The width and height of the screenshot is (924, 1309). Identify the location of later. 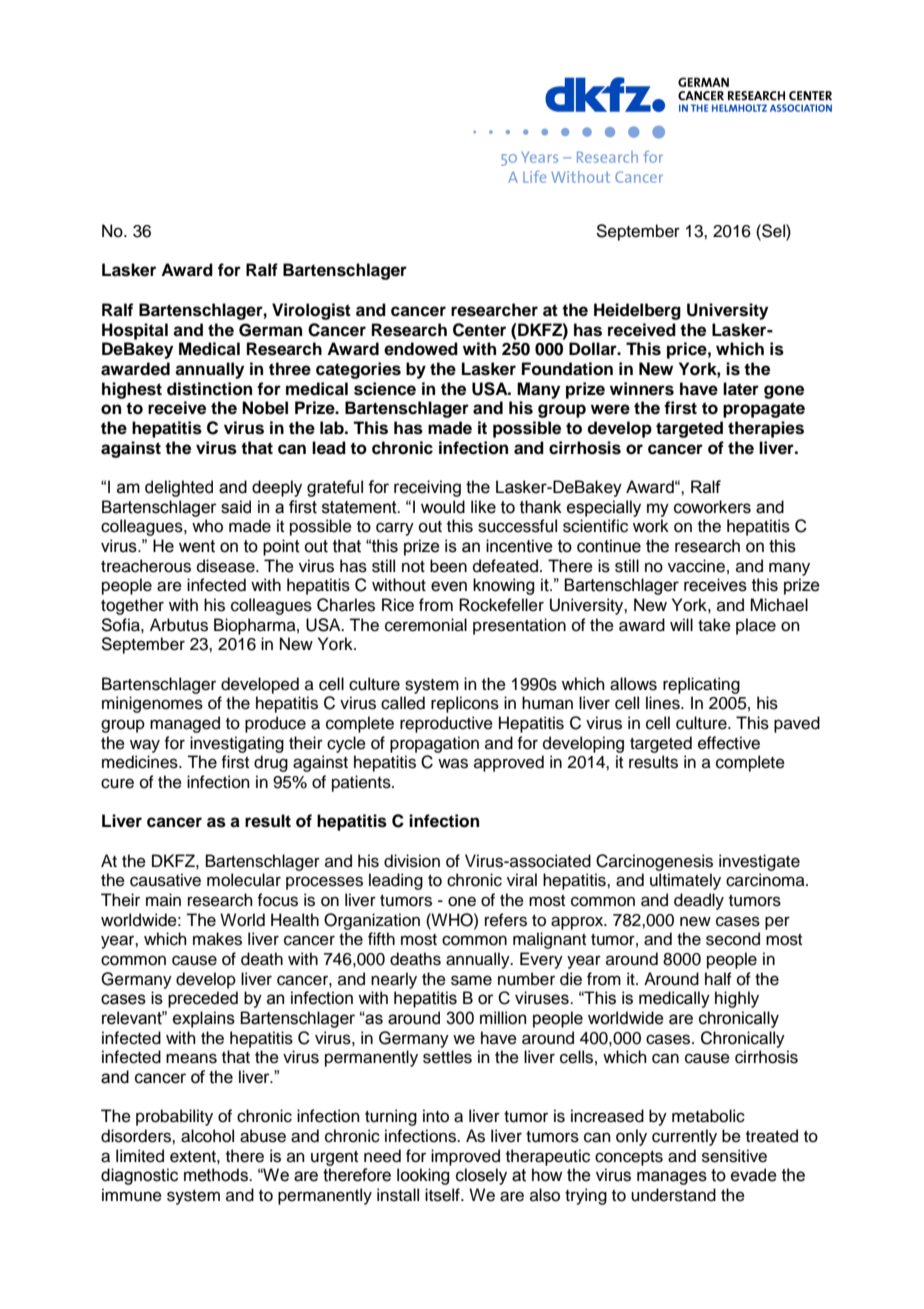
(741, 389).
